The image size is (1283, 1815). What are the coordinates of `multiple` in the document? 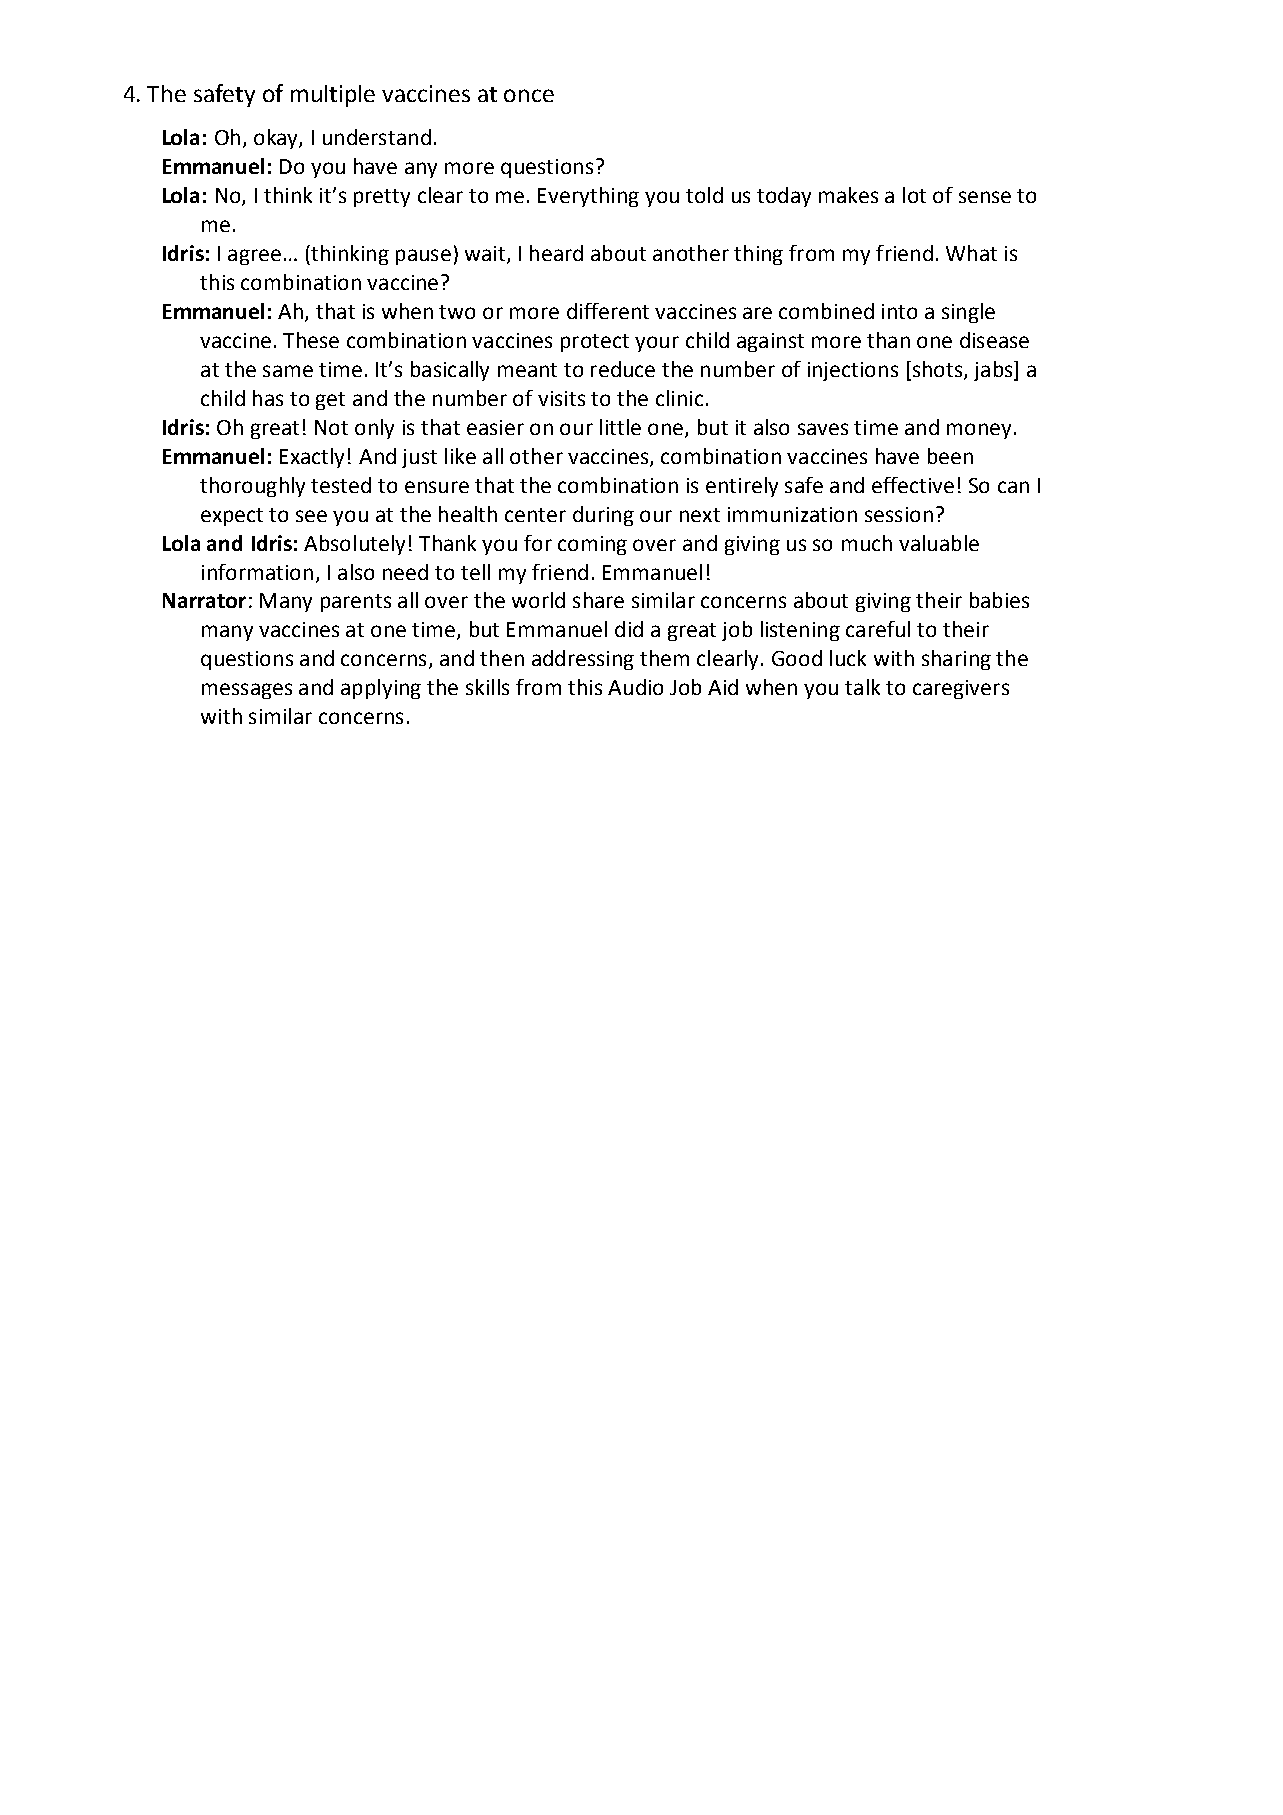 It's located at (333, 96).
